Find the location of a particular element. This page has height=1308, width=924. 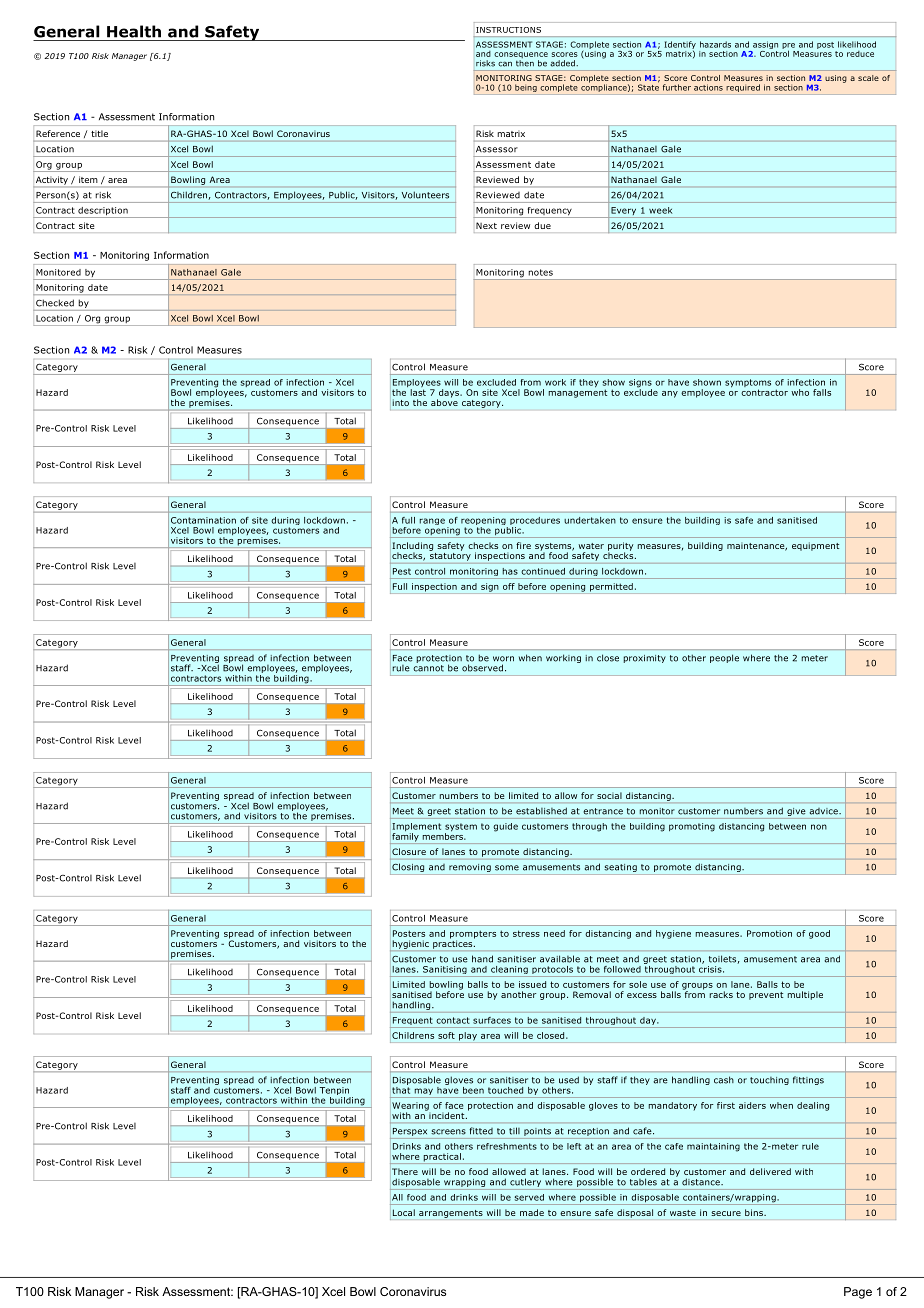

Local is located at coordinates (404, 1212).
